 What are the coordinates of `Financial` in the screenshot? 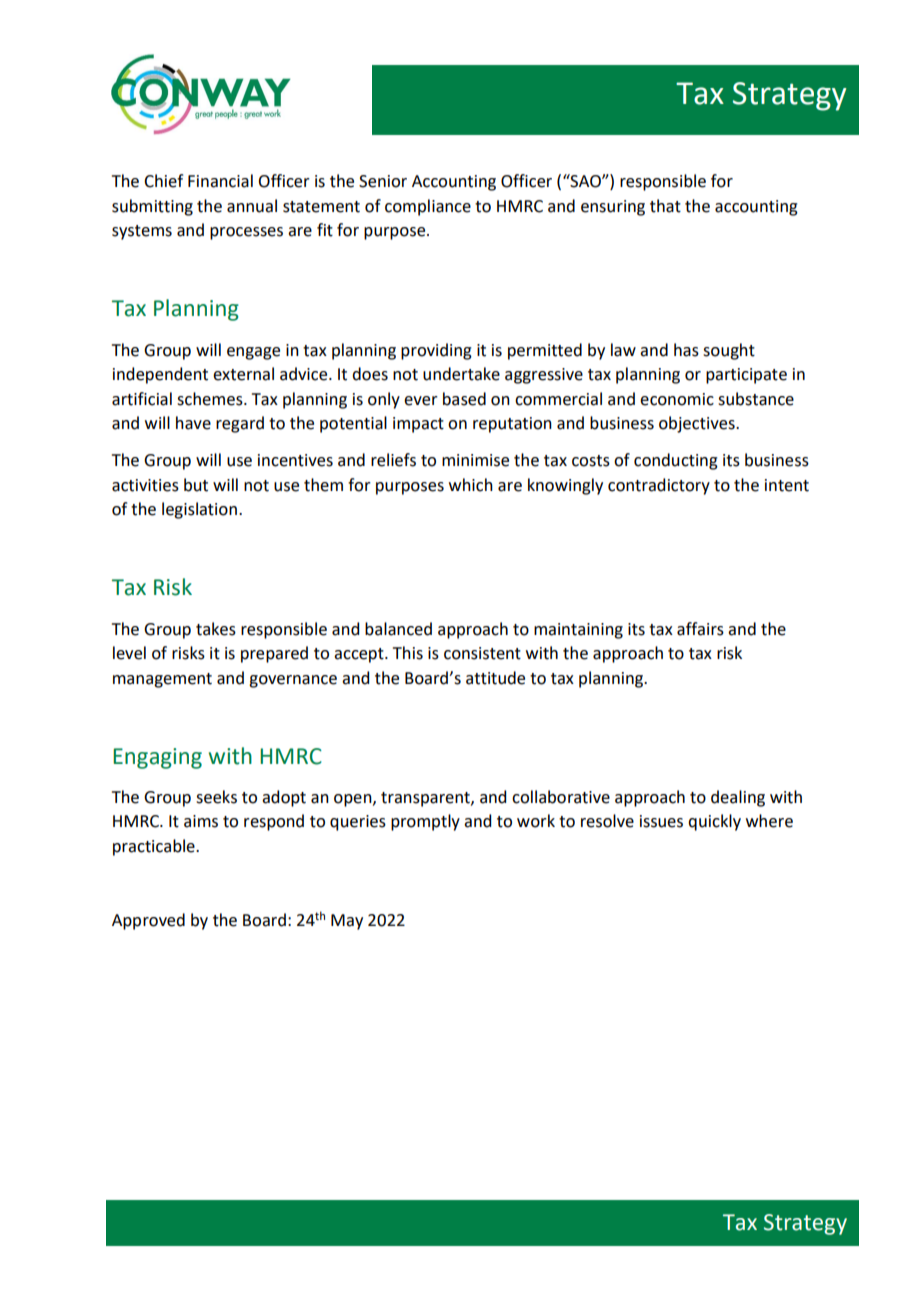 It's located at (220, 181).
